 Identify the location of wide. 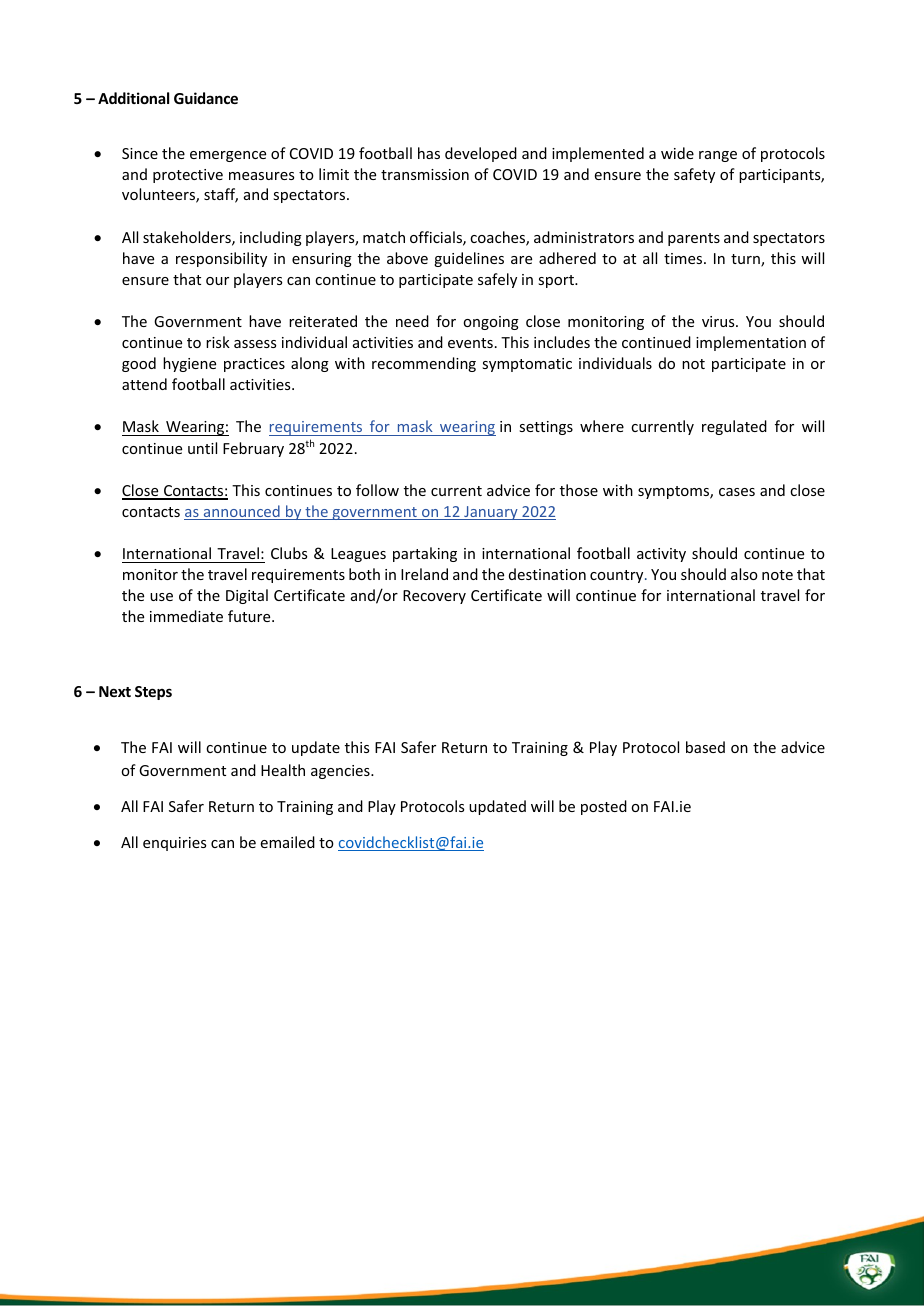
(677, 153).
